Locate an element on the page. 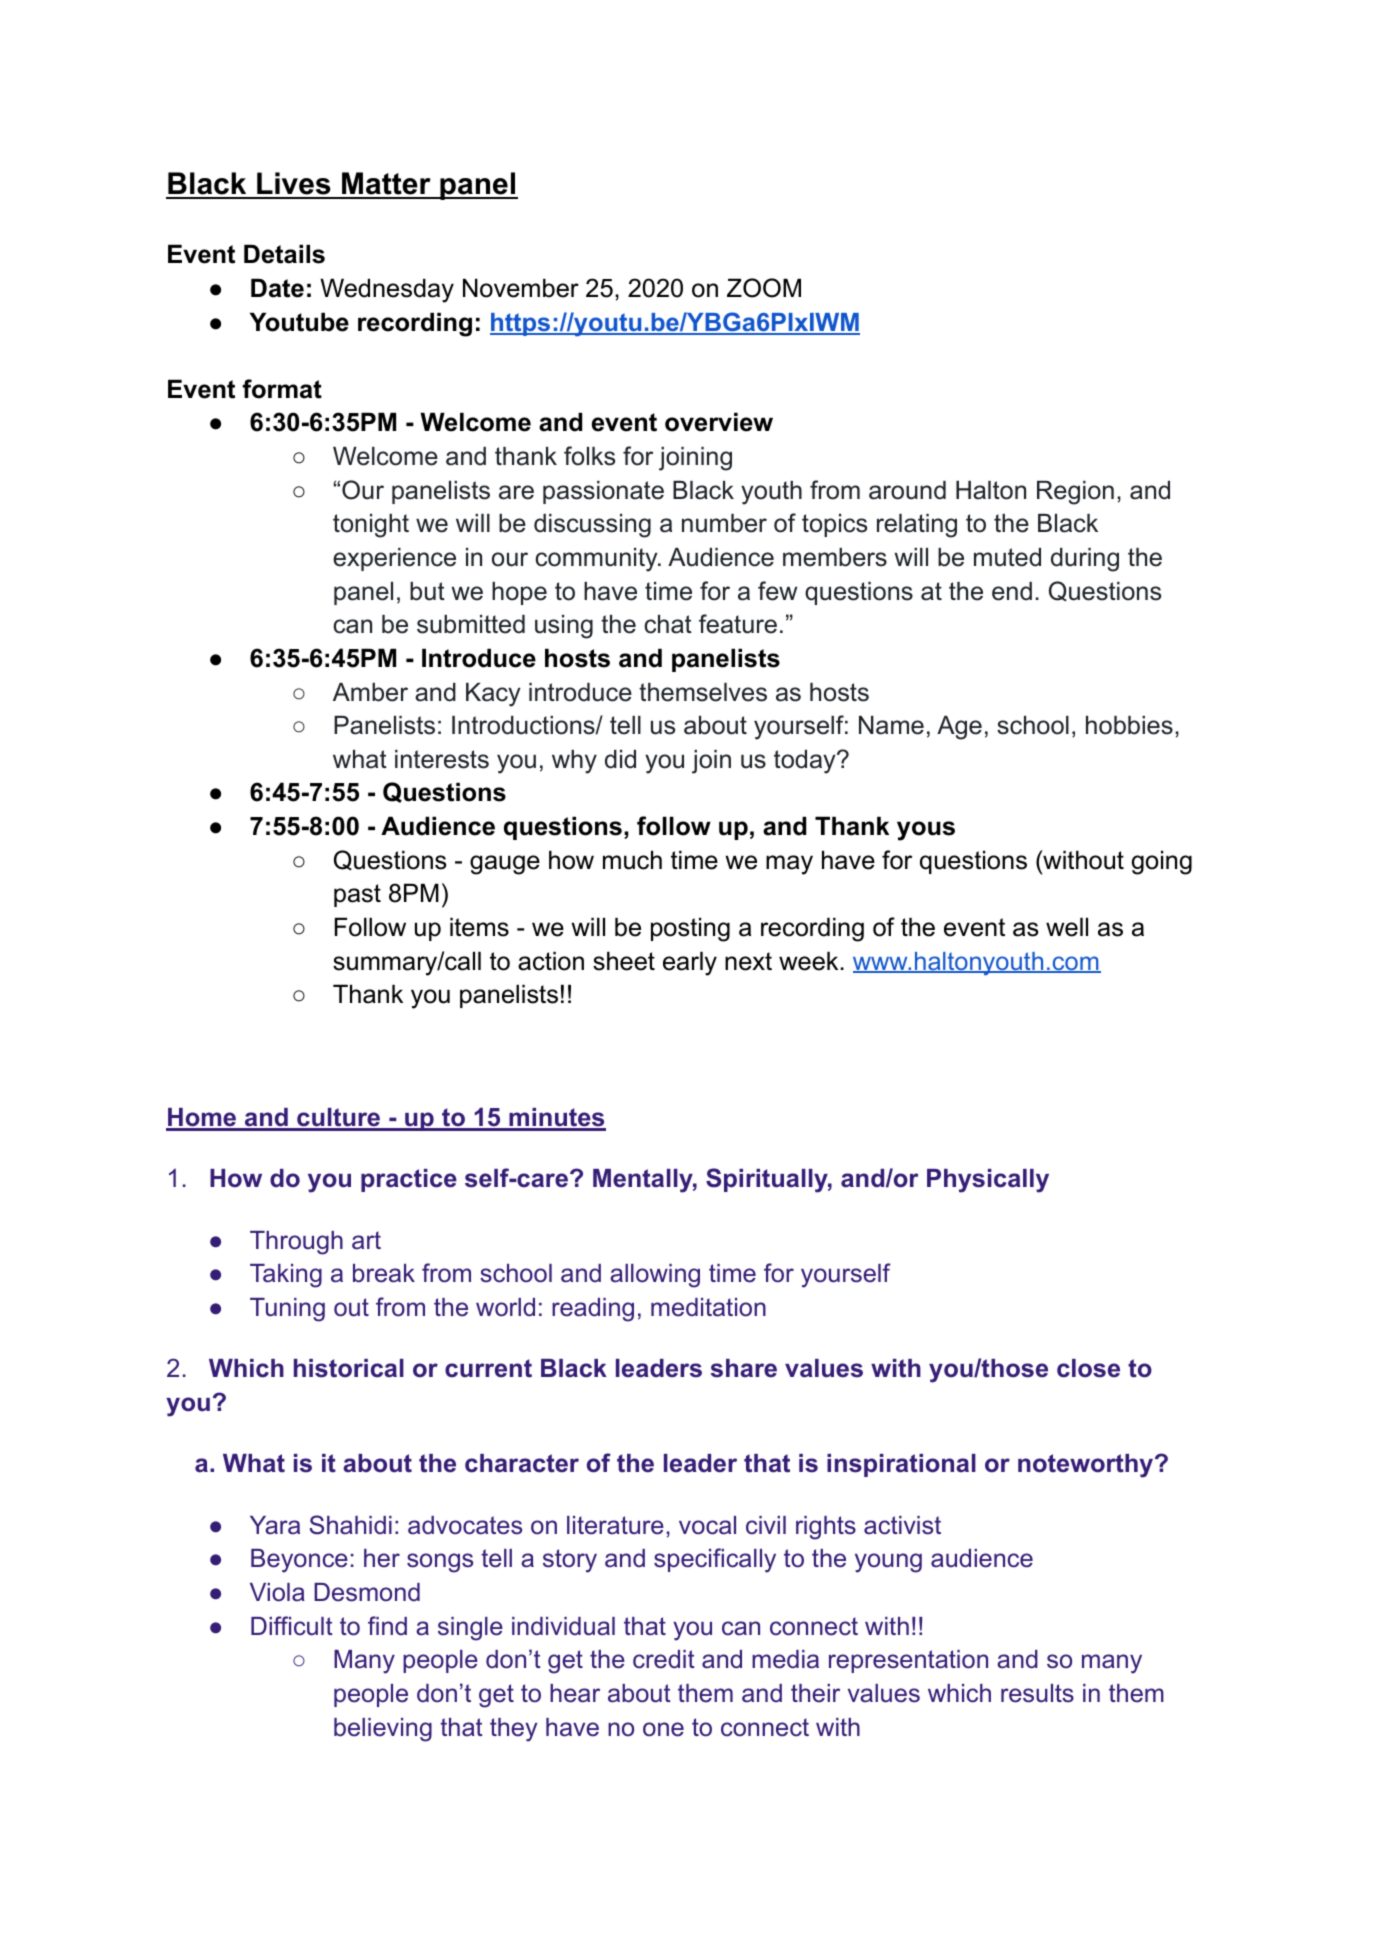  close is located at coordinates (1088, 1368).
